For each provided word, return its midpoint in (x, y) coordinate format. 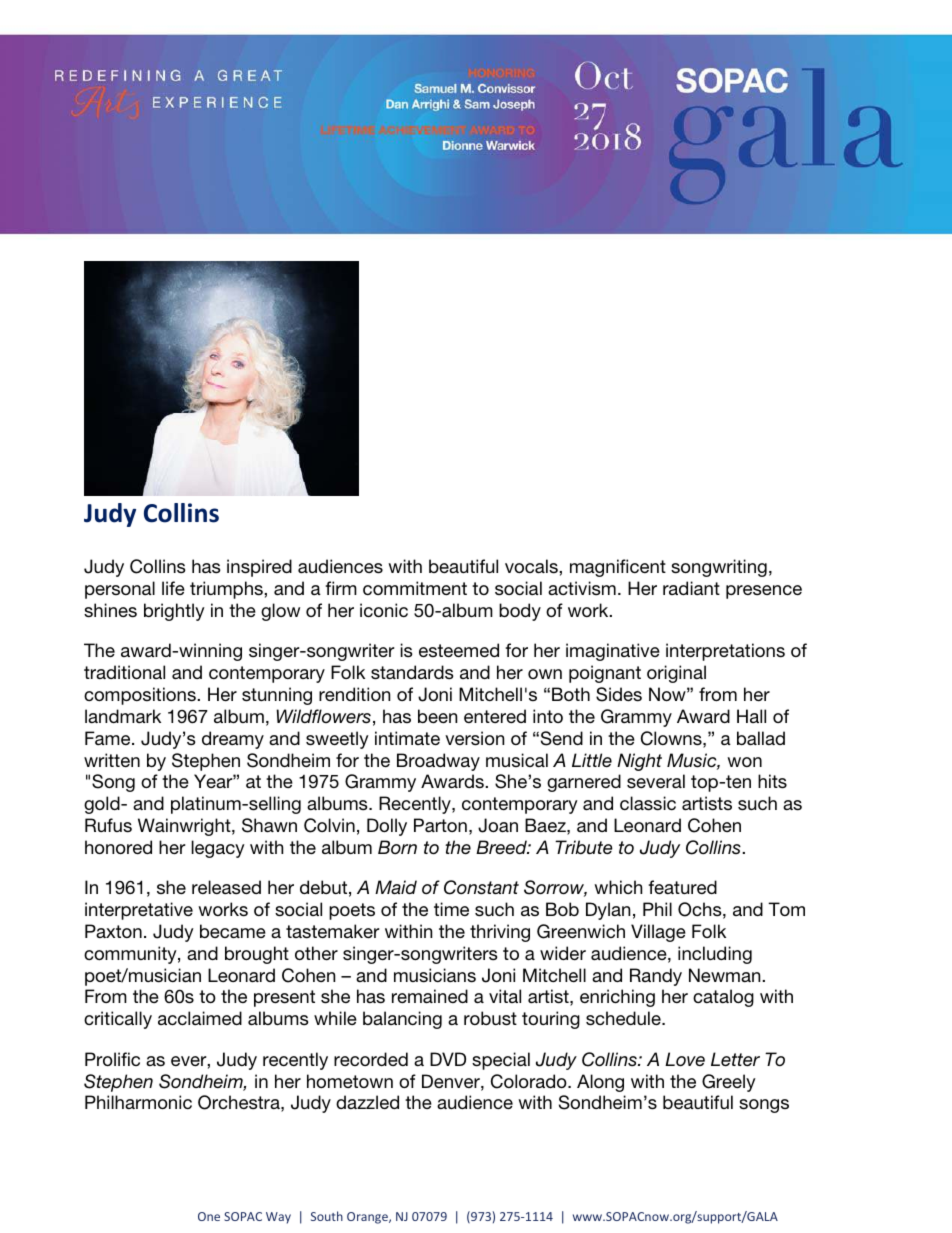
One (209, 1216)
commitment (415, 588)
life (173, 588)
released (226, 887)
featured (682, 887)
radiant (691, 588)
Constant (481, 887)
